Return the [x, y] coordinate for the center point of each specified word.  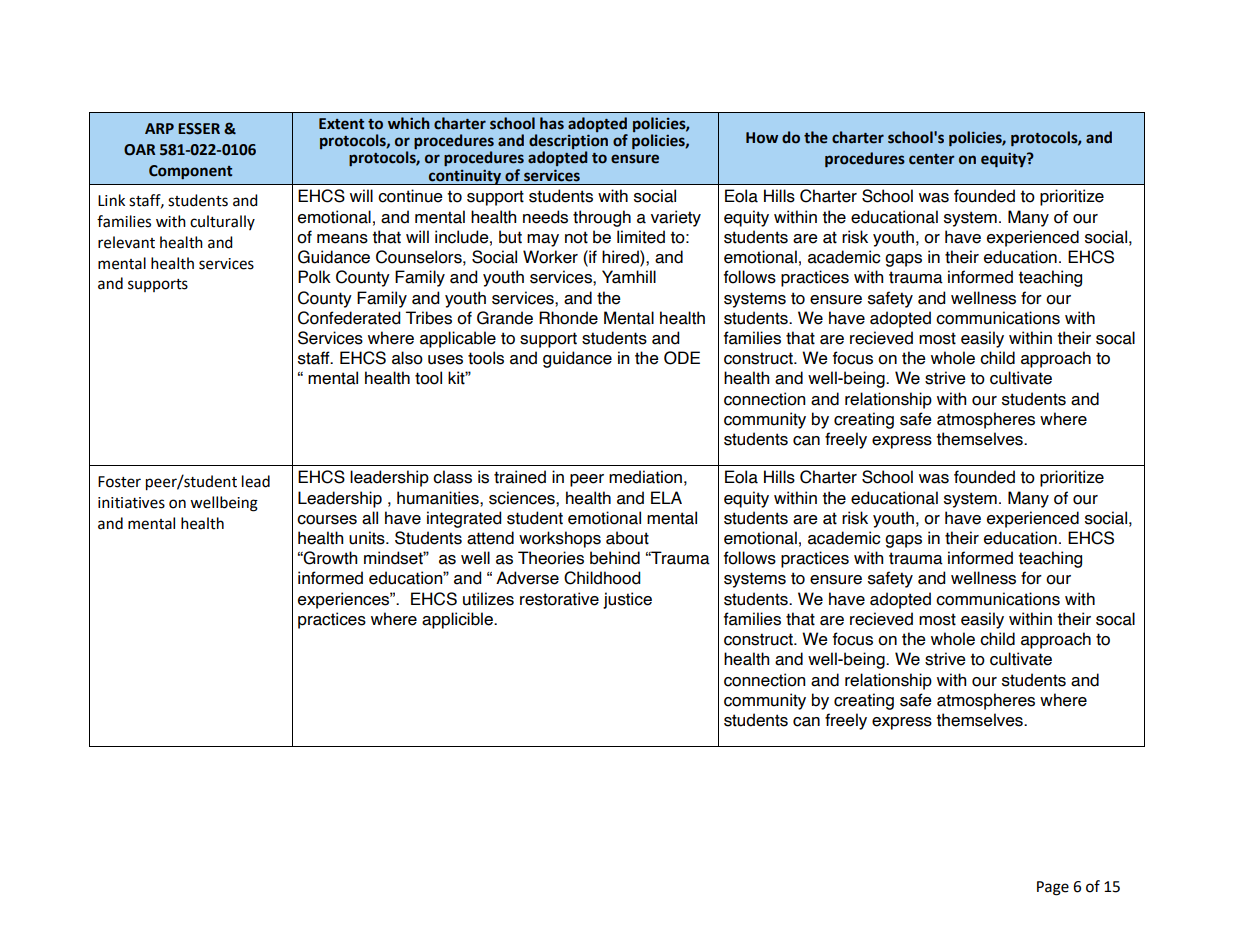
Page [1053, 888]
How [762, 138]
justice [627, 600]
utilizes [488, 599]
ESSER [199, 129]
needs [545, 217]
